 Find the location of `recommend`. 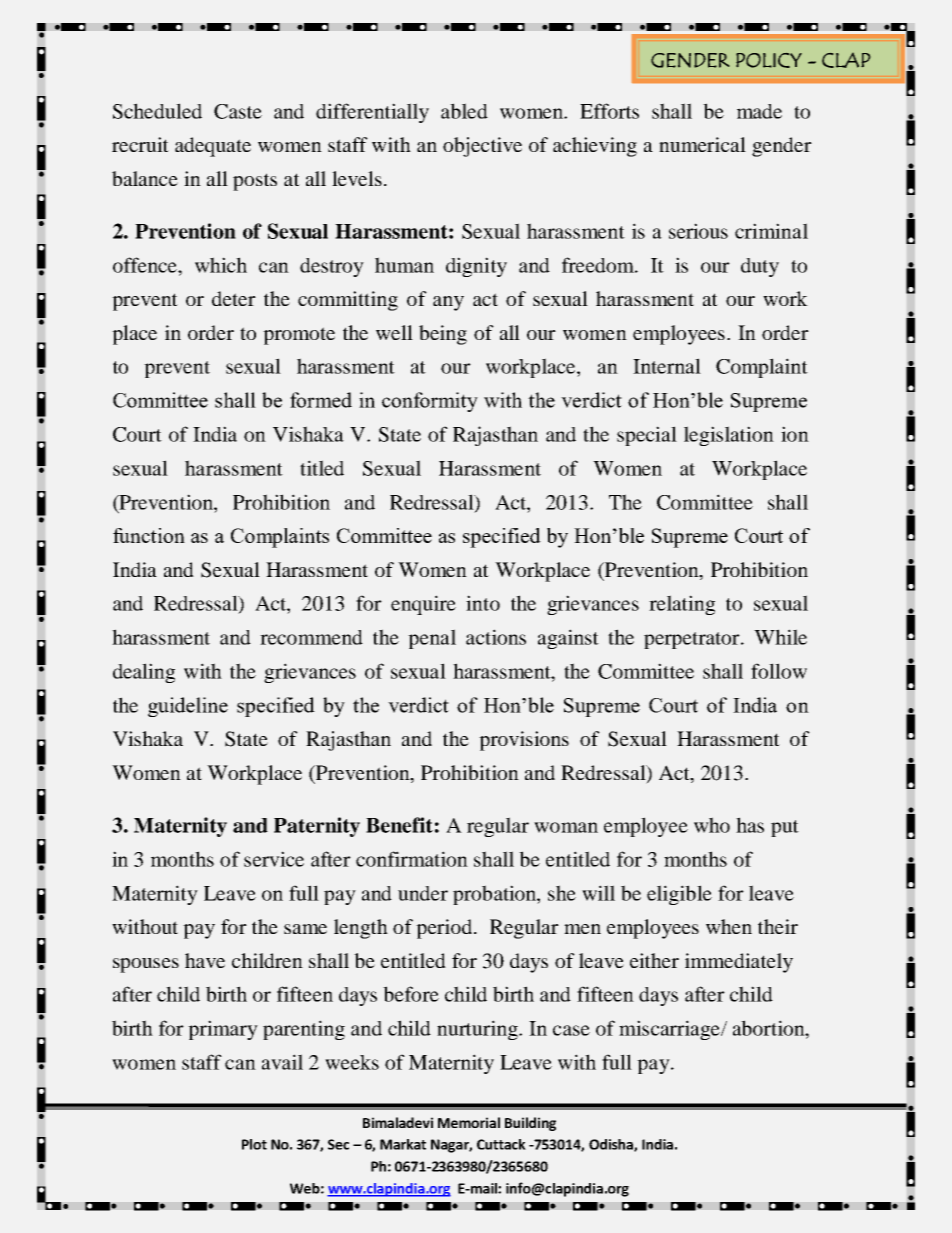

recommend is located at coordinates (311, 637).
